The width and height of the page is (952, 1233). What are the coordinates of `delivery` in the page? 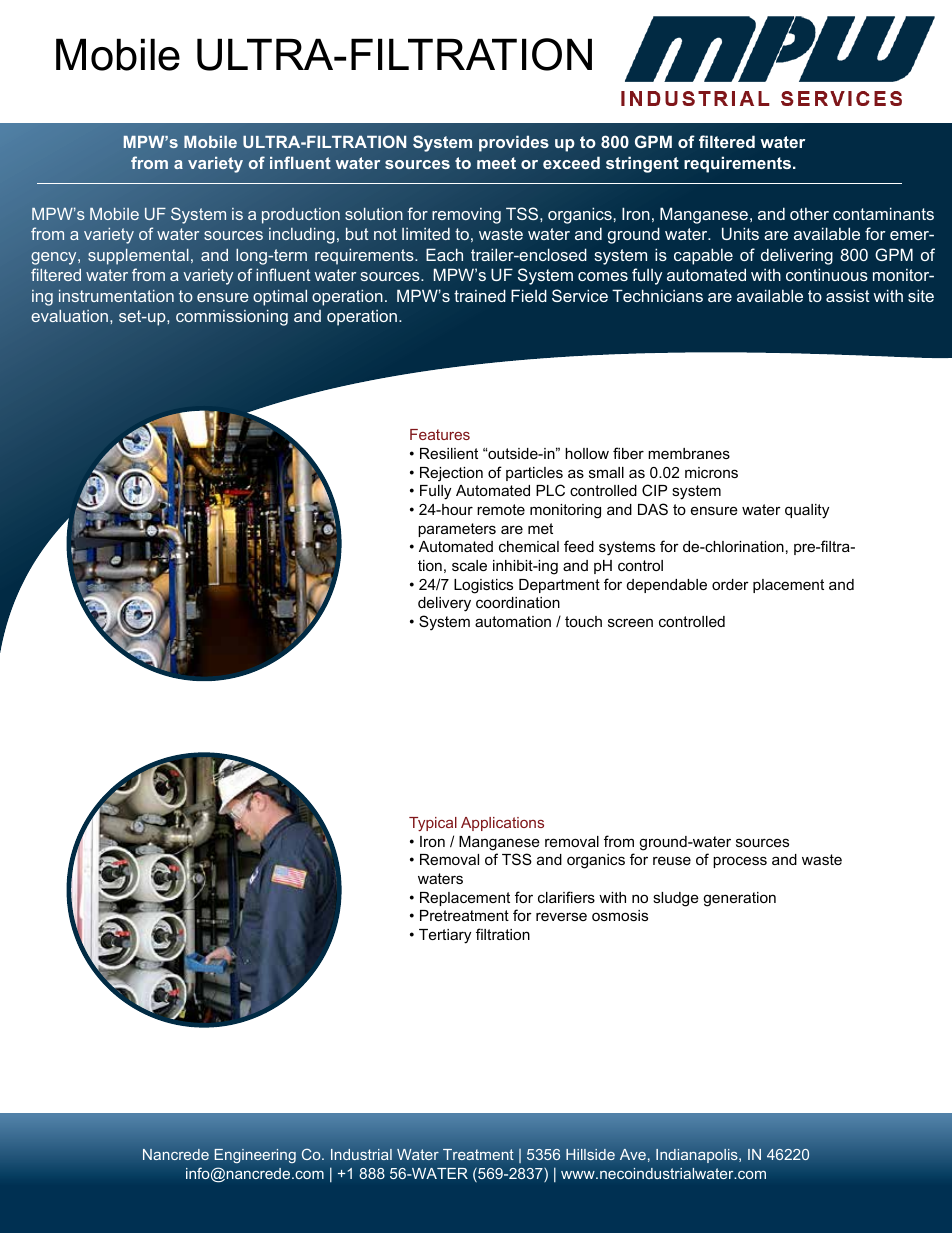 It's located at (444, 604).
